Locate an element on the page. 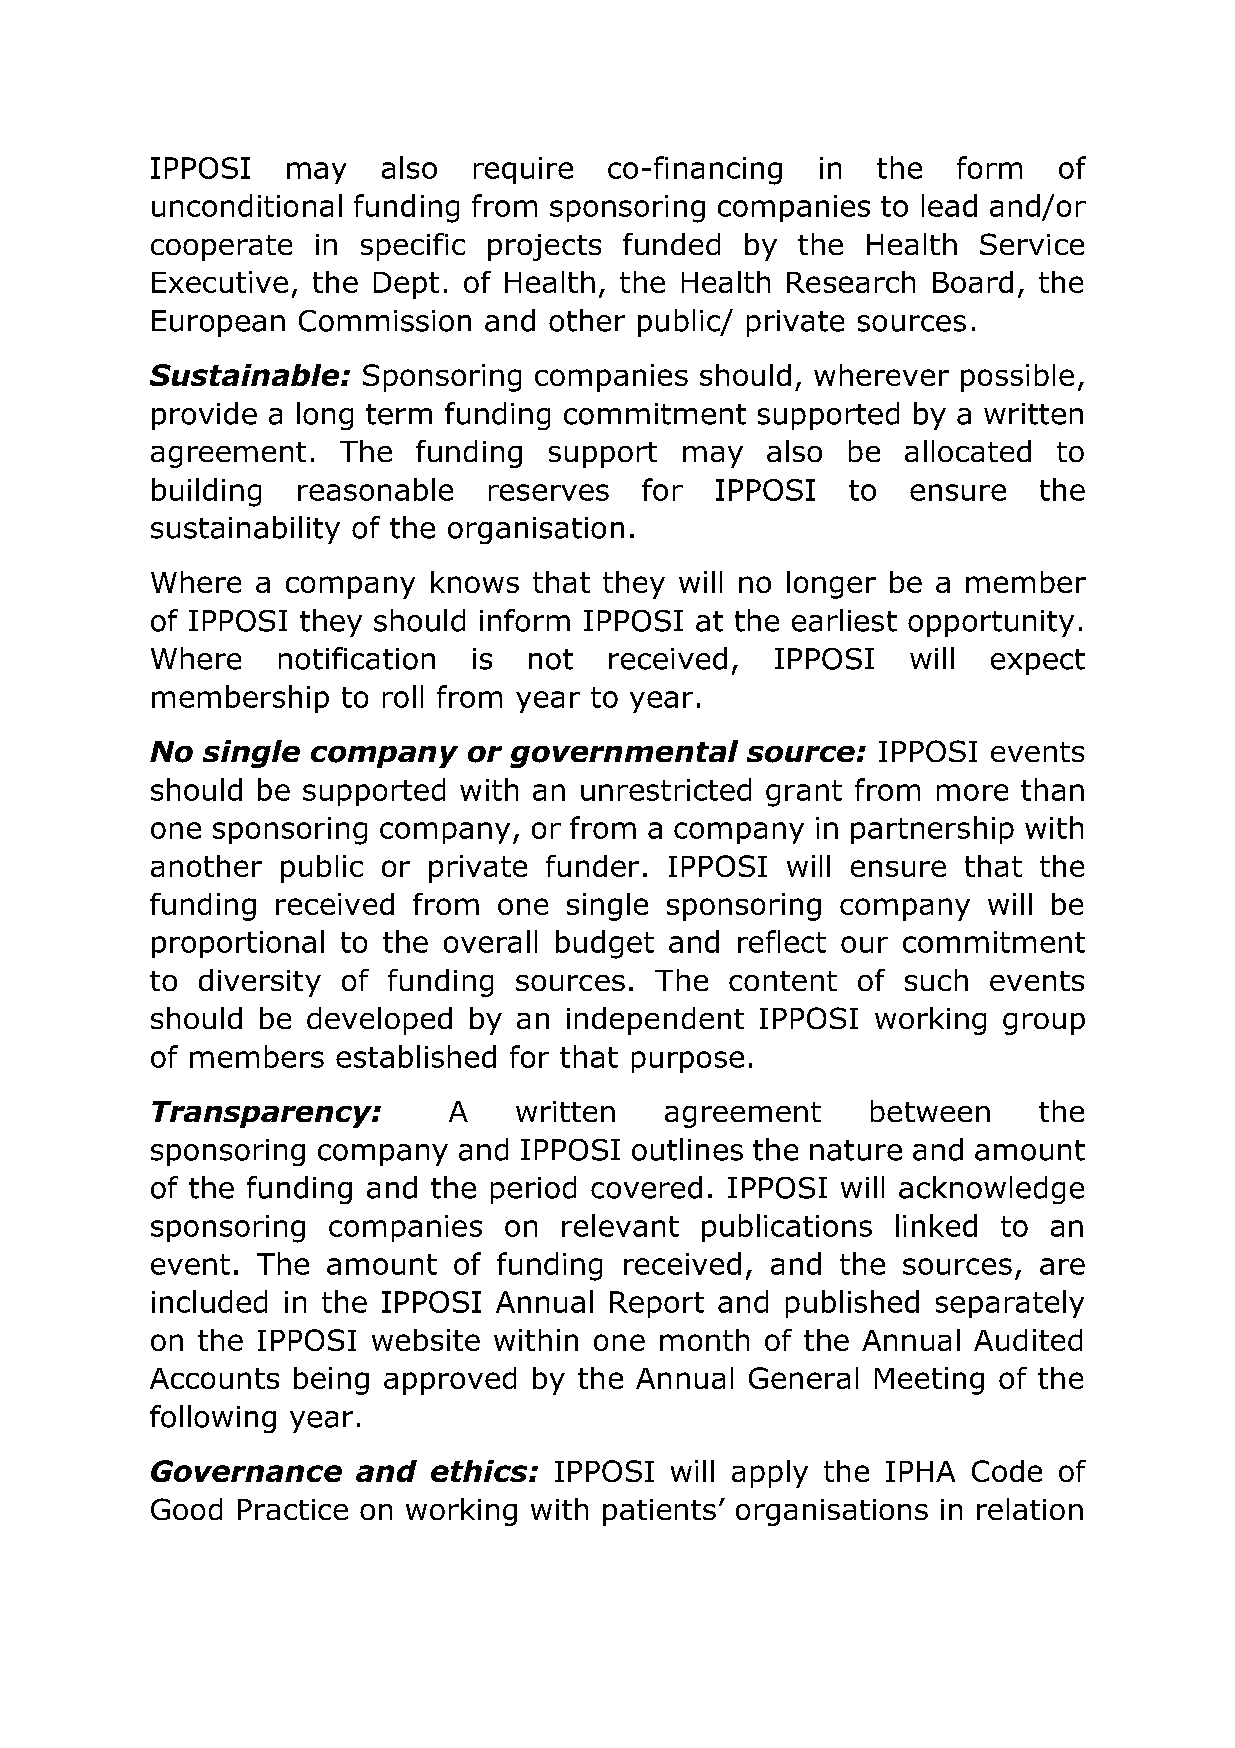 This document has width=1235, height=1748. unconditional is located at coordinates (247, 205).
